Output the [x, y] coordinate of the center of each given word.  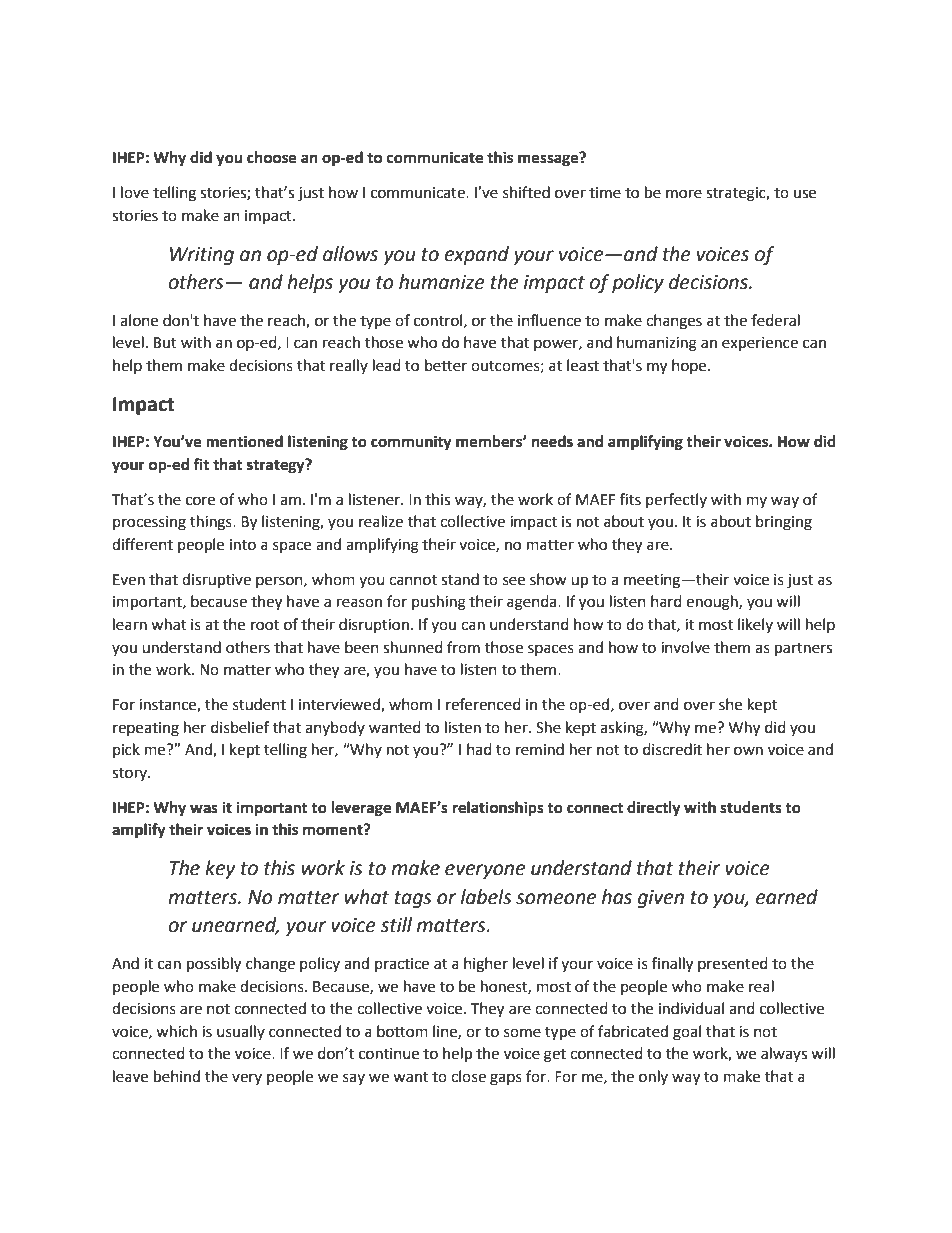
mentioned [244, 441]
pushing [439, 603]
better [446, 365]
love [135, 192]
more [684, 194]
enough [713, 603]
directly [654, 809]
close [468, 1076]
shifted [526, 192]
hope [690, 366]
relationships [498, 809]
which [176, 1031]
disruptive [216, 581]
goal [687, 1033]
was [204, 809]
